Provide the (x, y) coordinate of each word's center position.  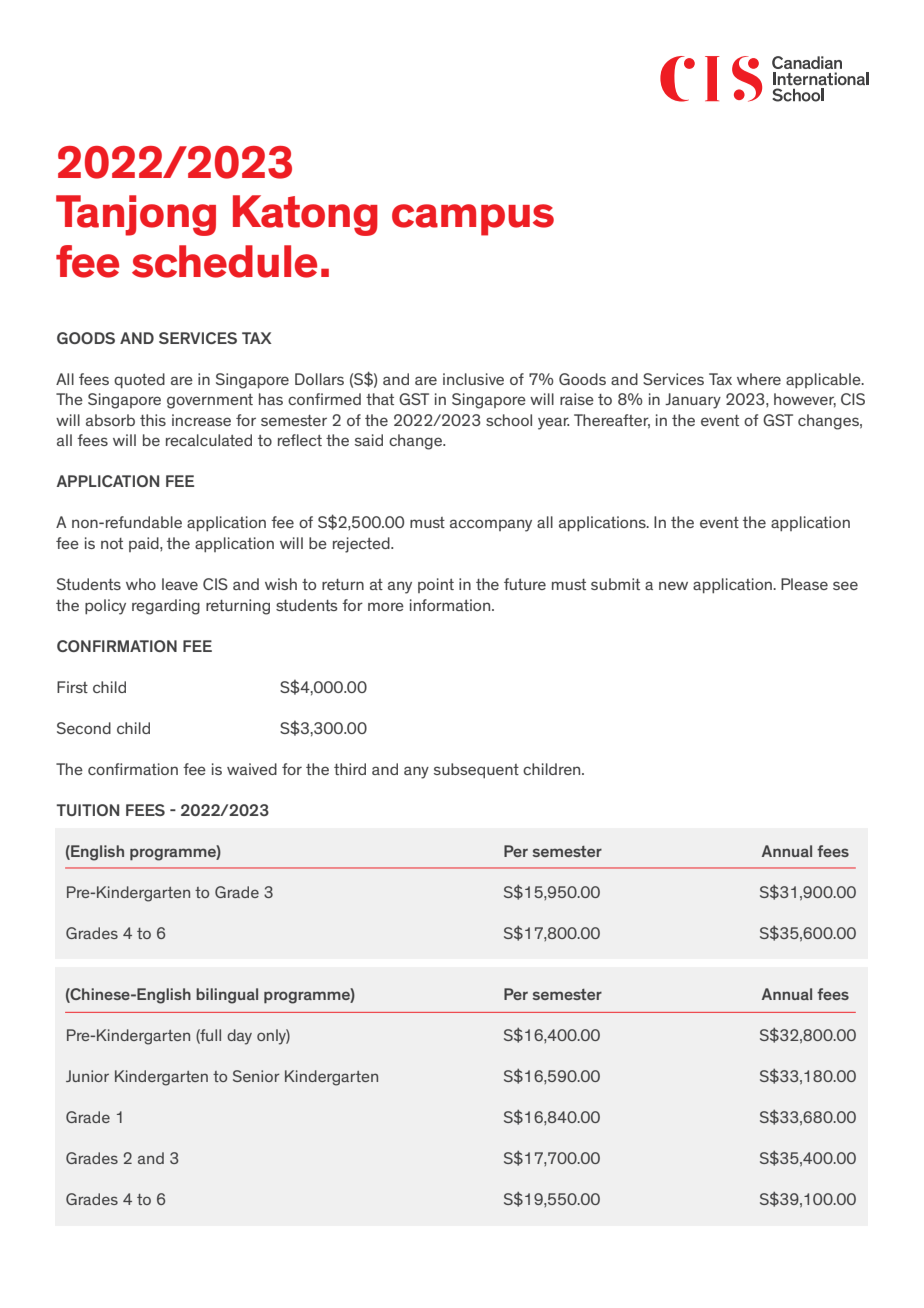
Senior (256, 1076)
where (759, 379)
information (451, 605)
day (239, 1037)
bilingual (227, 996)
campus (473, 220)
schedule (224, 261)
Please (804, 584)
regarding (166, 607)
